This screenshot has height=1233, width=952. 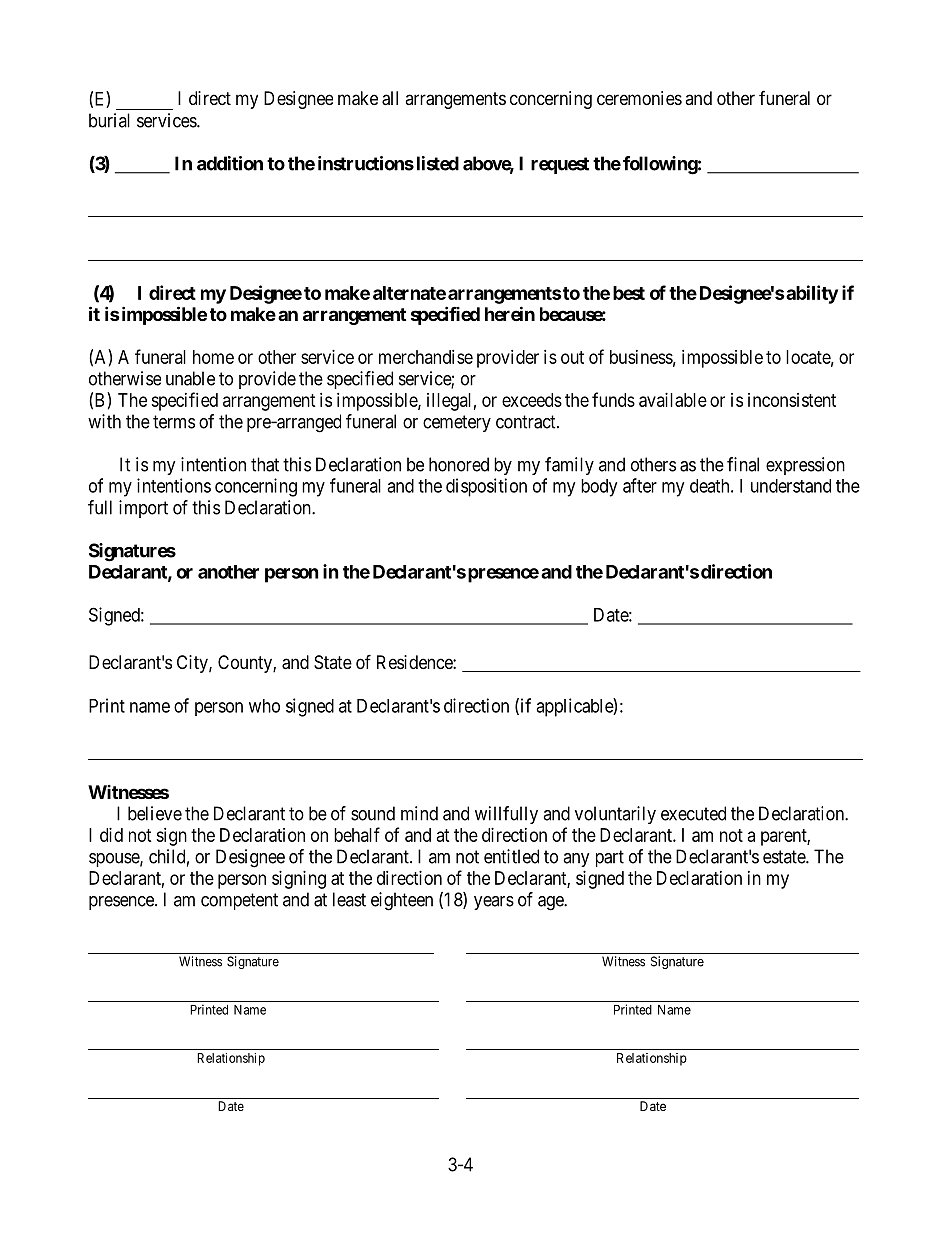 I want to click on available, so click(x=673, y=400).
